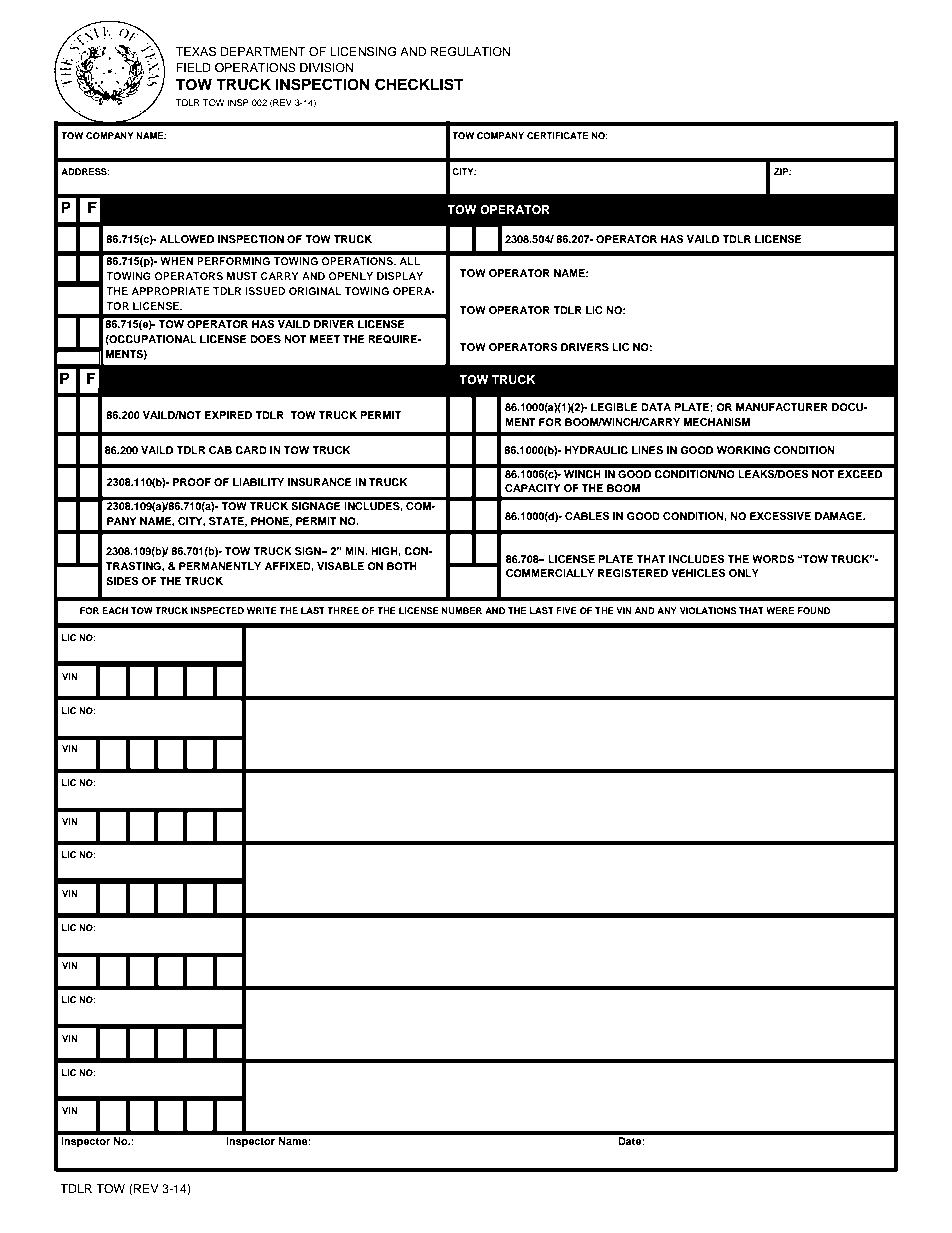 This document has height=1233, width=952. I want to click on MANUFACTURER, so click(782, 407).
